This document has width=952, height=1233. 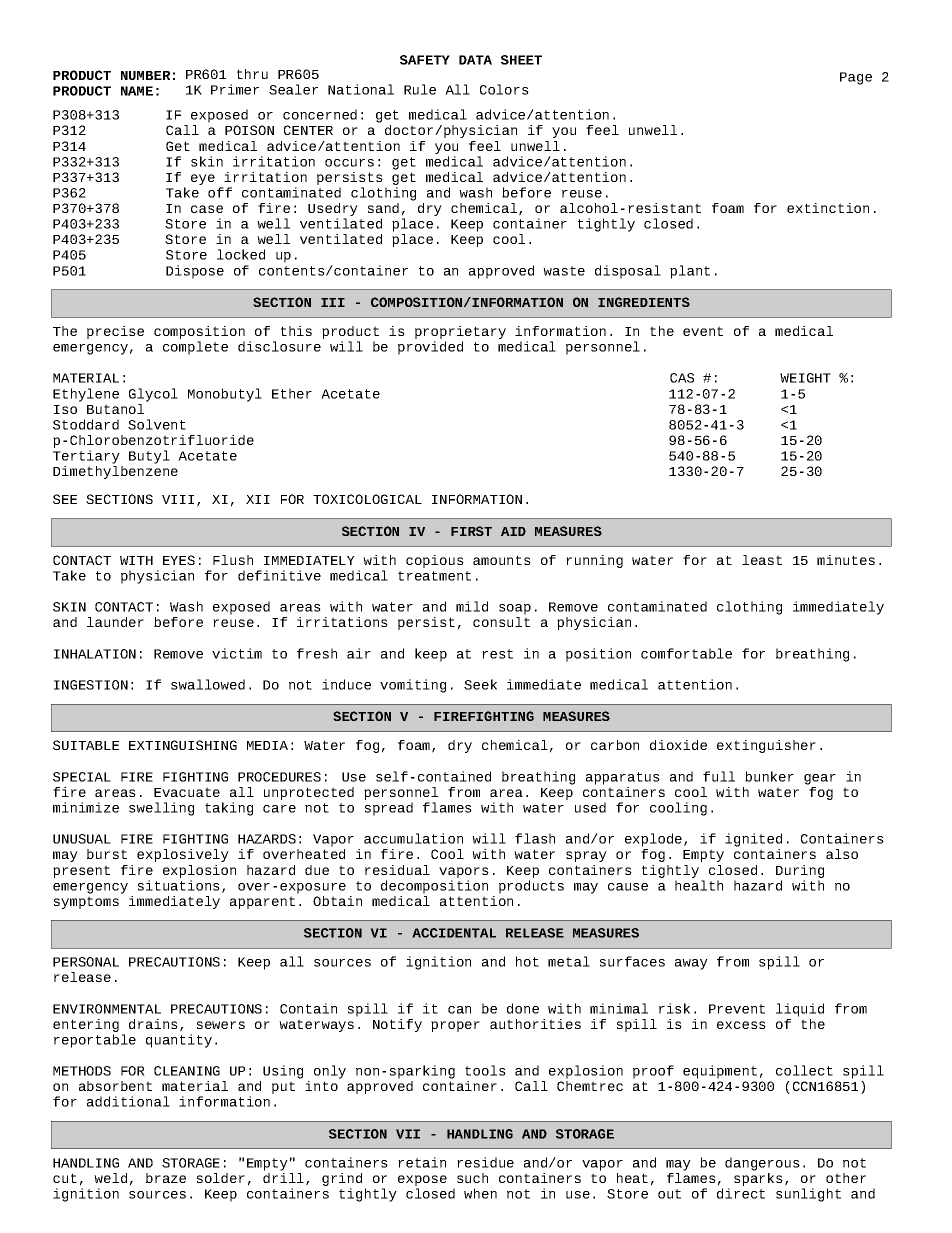 I want to click on braze, so click(x=166, y=1178).
